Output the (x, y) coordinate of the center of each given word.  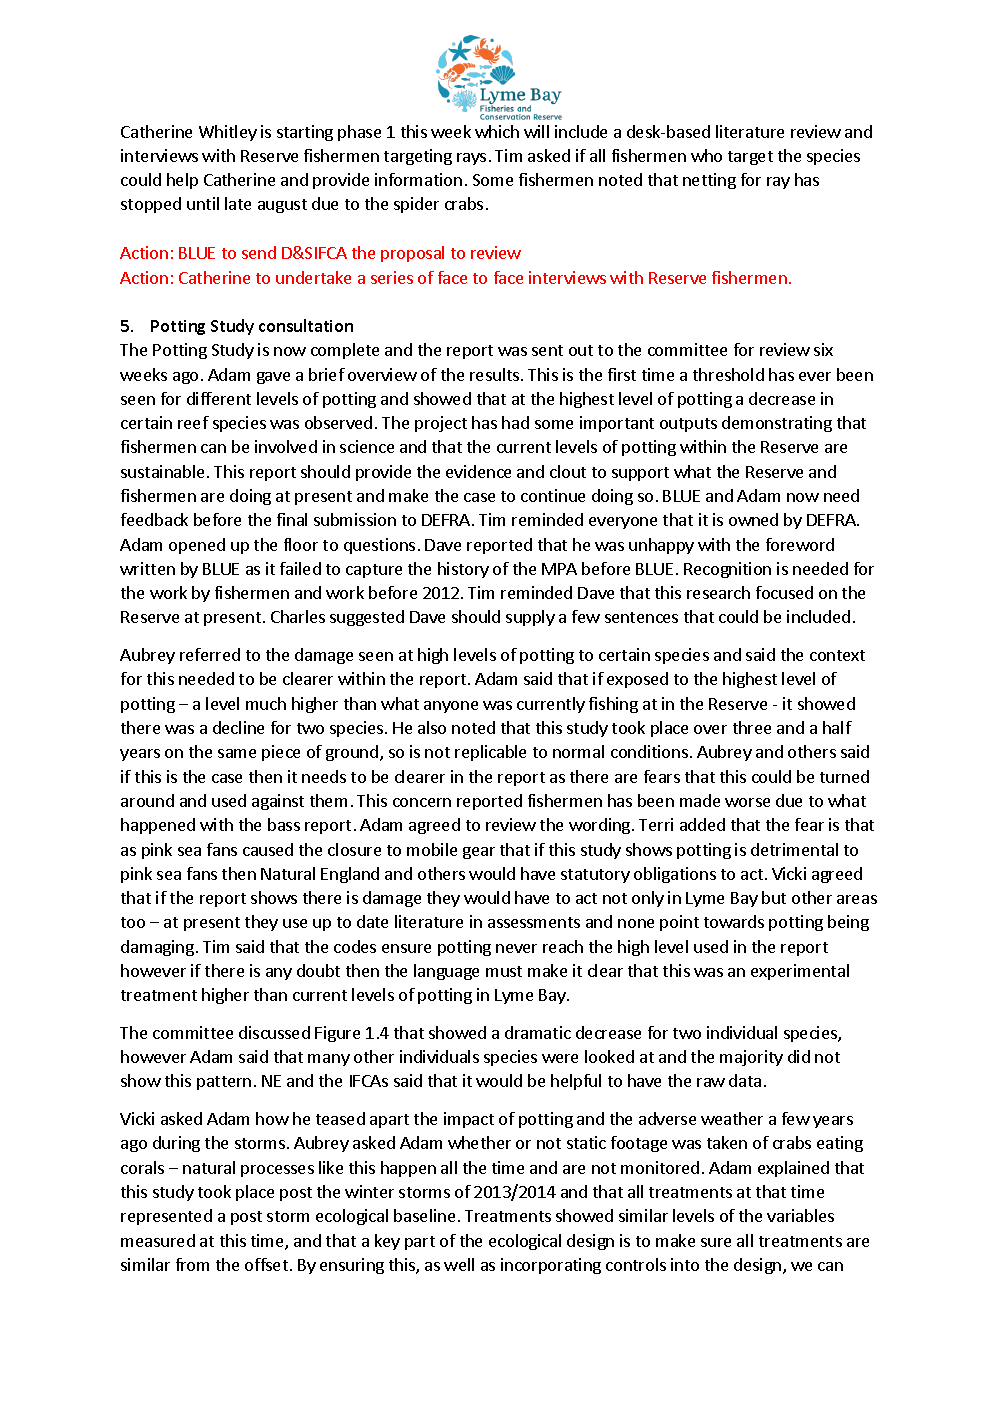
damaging (157, 948)
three (752, 727)
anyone (451, 707)
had (515, 422)
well (459, 1264)
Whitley (228, 133)
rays (471, 159)
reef (193, 422)
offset (266, 1264)
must (504, 971)
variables (800, 1215)
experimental (800, 972)
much (266, 703)
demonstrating (777, 424)
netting (709, 181)
